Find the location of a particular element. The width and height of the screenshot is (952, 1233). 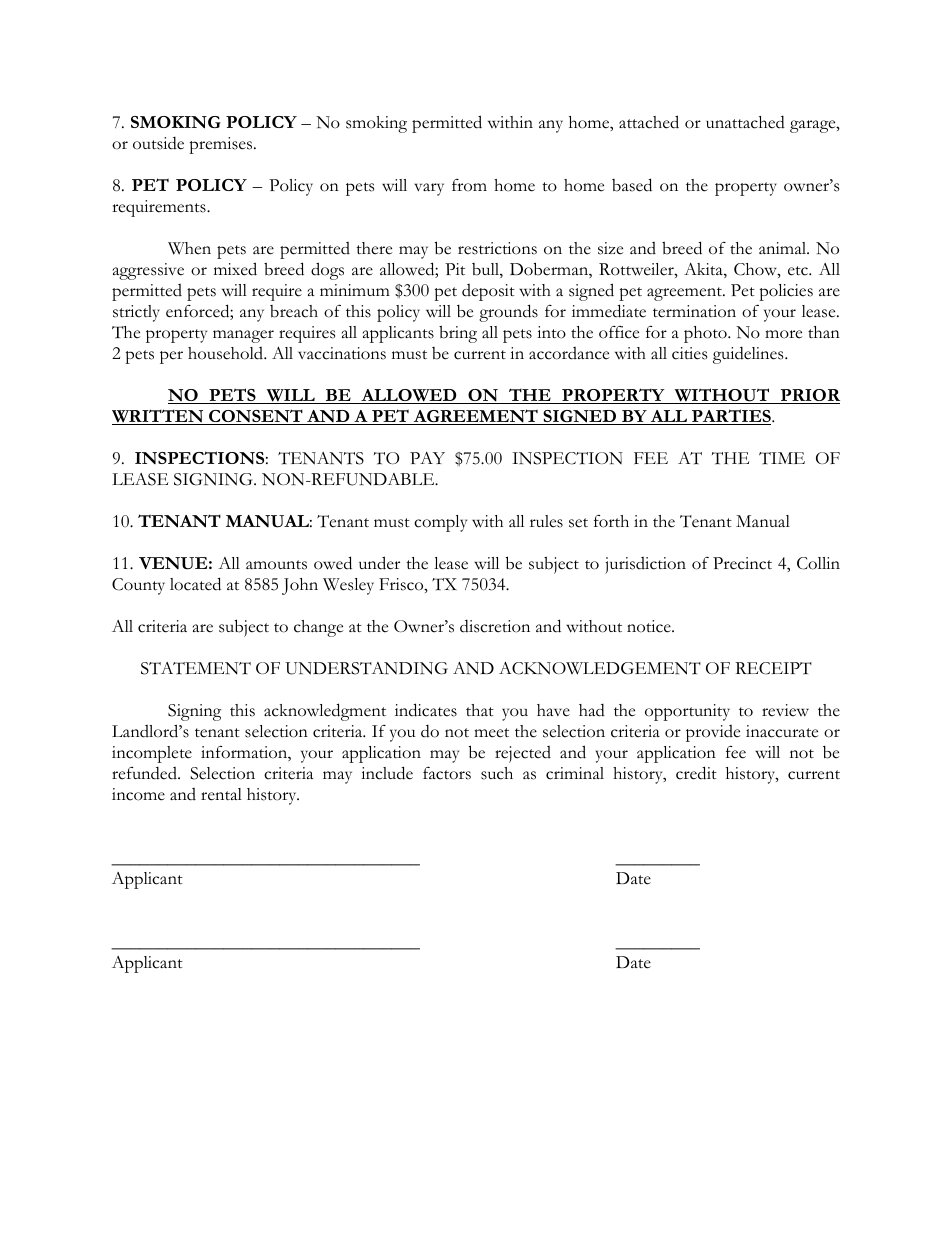

credit is located at coordinates (696, 773).
